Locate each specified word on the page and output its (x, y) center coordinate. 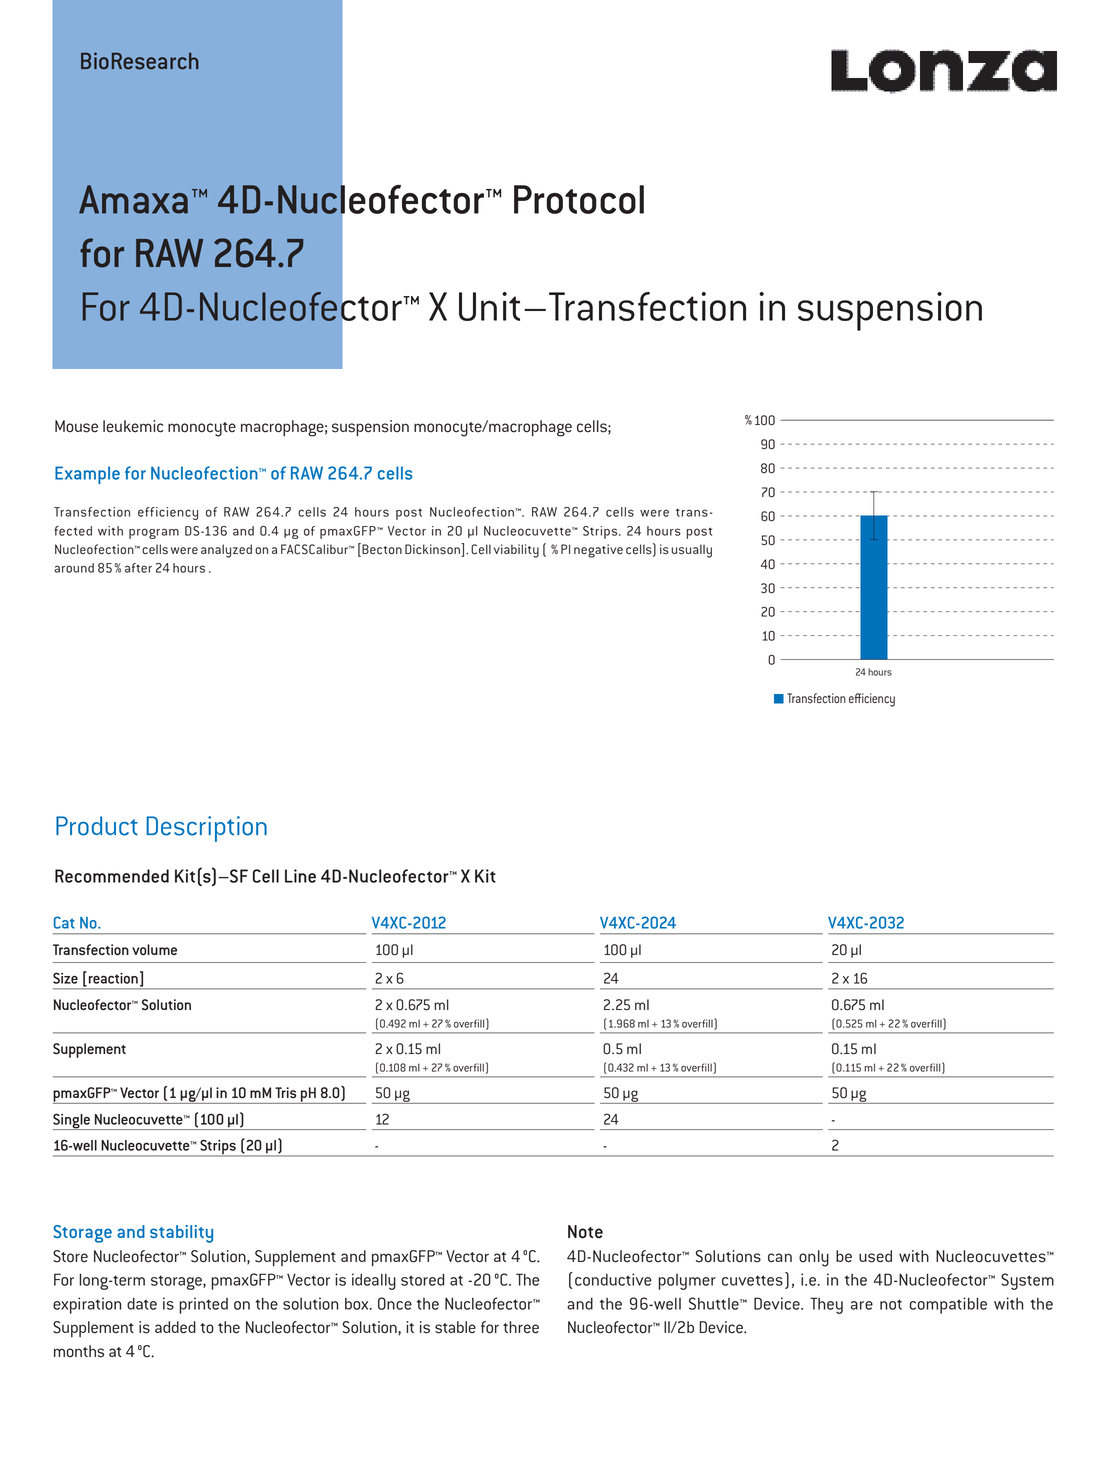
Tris (285, 1092)
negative (598, 551)
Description (206, 829)
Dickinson (433, 549)
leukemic (133, 426)
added (175, 1327)
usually (692, 551)
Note (585, 1232)
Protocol (579, 199)
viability (516, 551)
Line (300, 876)
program (154, 533)
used (875, 1256)
